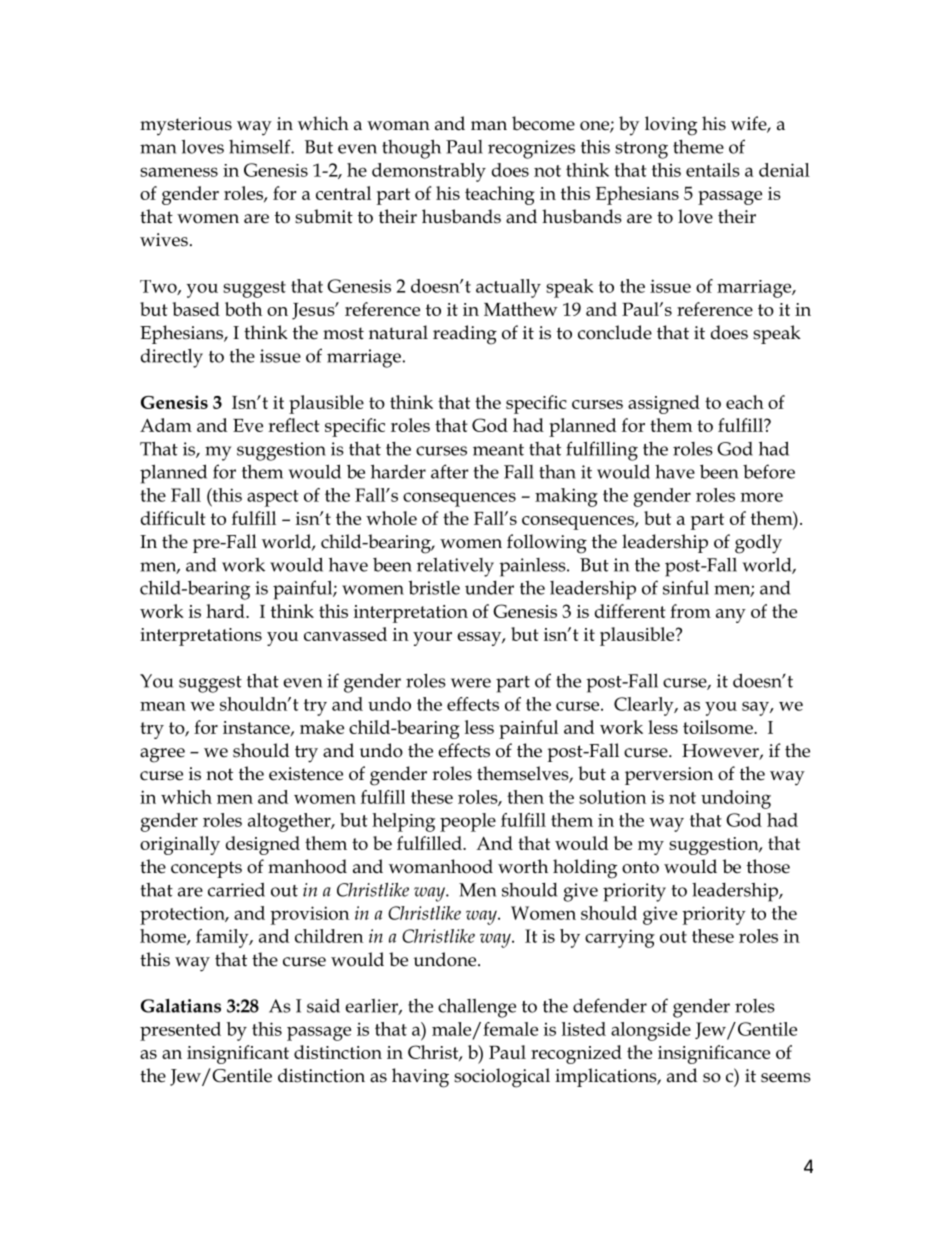 Image resolution: width=952 pixels, height=1233 pixels. What do you see at coordinates (429, 172) in the screenshot?
I see `demonstrably` at bounding box center [429, 172].
